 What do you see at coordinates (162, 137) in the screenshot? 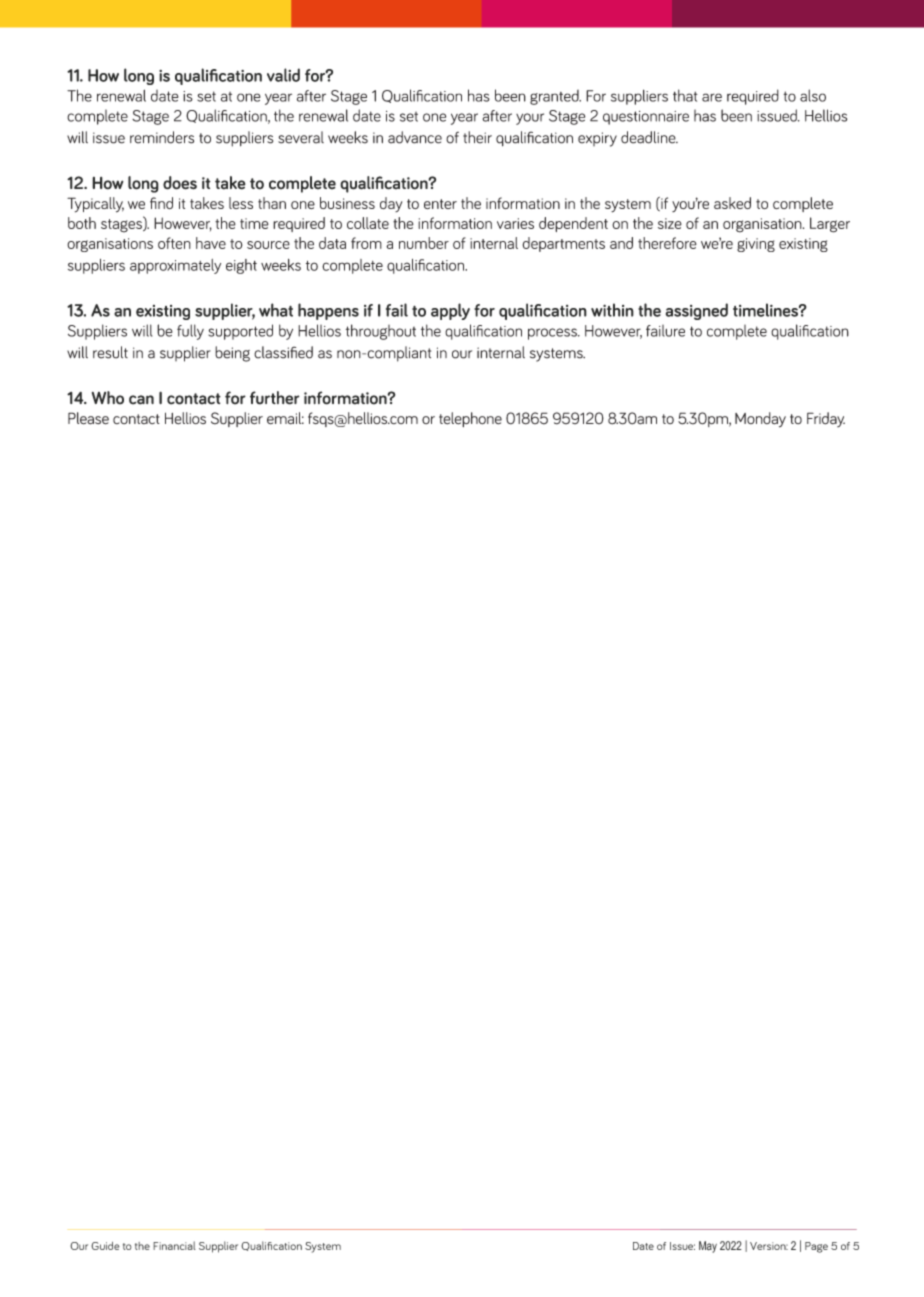
I see `reminders` at bounding box center [162, 137].
